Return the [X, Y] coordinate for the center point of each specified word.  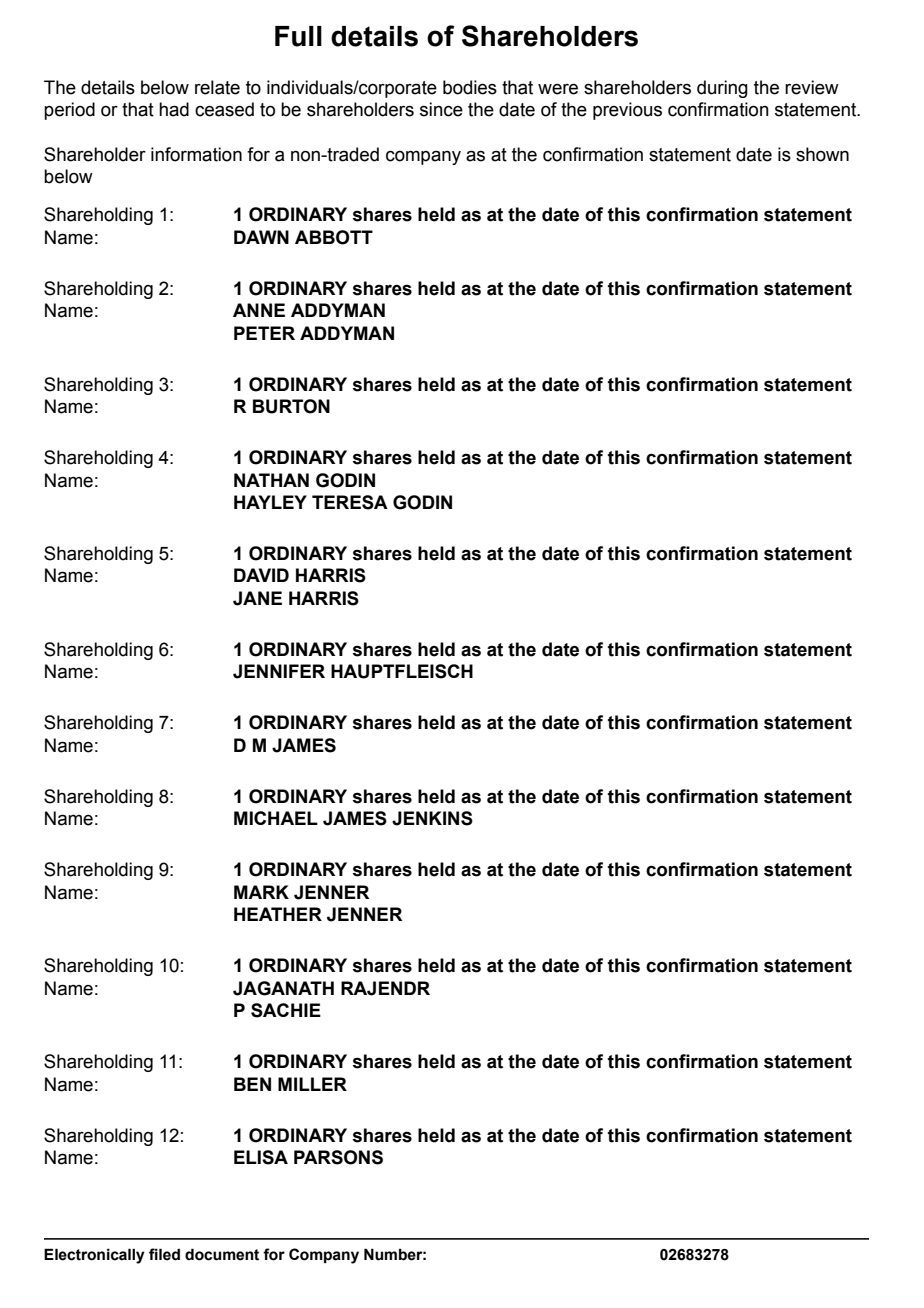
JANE [257, 598]
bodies [470, 87]
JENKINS [432, 818]
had [174, 109]
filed [164, 1254]
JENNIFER [279, 671]
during [722, 89]
